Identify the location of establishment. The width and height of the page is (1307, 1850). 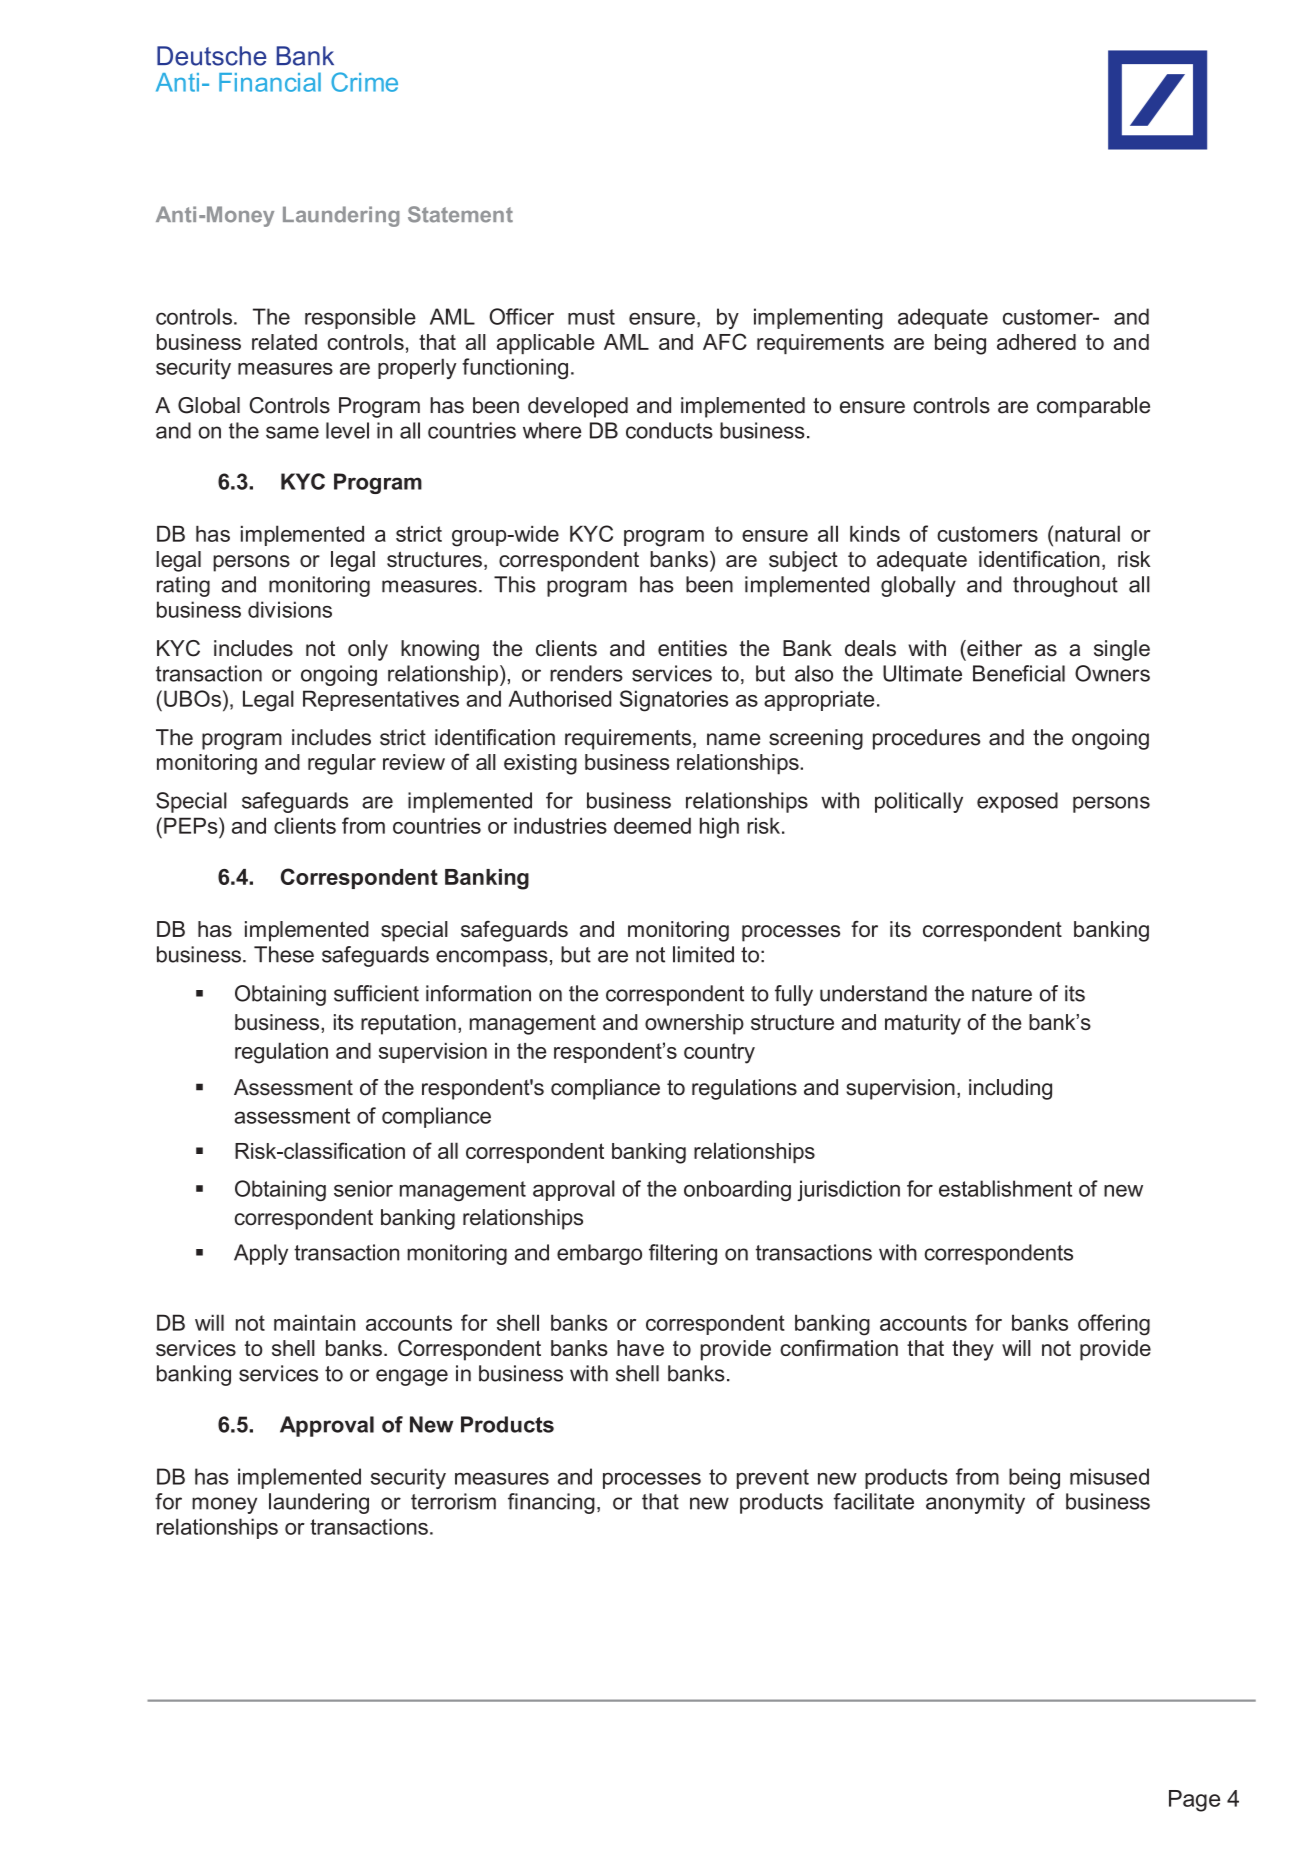
(1005, 1188).
